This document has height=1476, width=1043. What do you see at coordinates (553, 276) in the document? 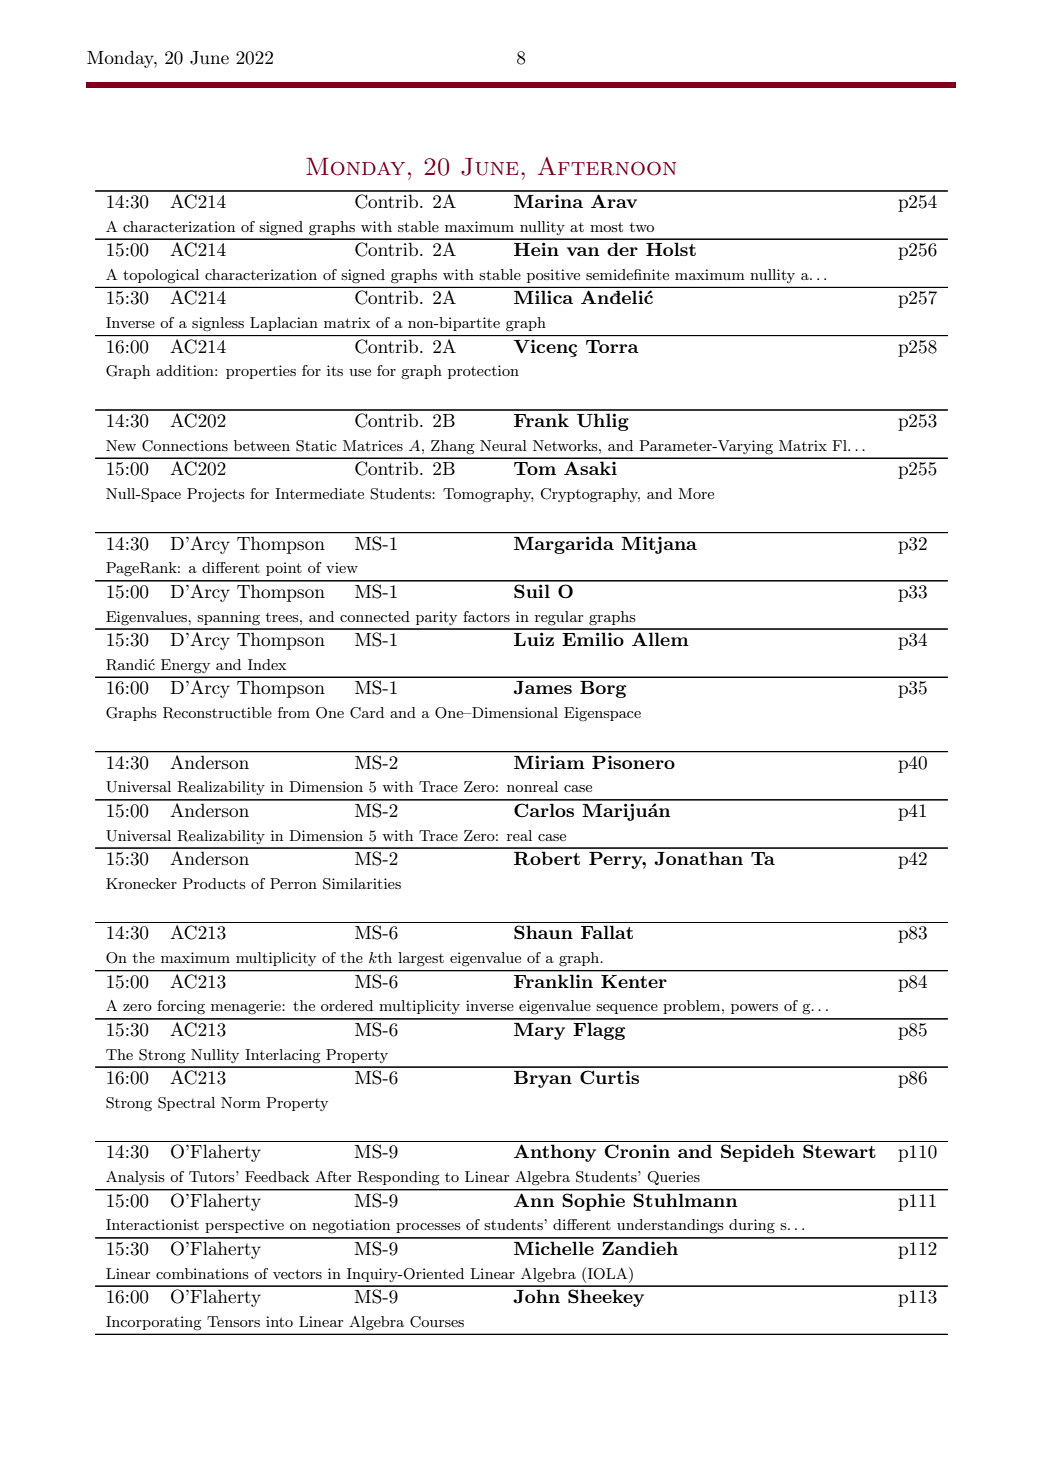
I see `positive` at bounding box center [553, 276].
